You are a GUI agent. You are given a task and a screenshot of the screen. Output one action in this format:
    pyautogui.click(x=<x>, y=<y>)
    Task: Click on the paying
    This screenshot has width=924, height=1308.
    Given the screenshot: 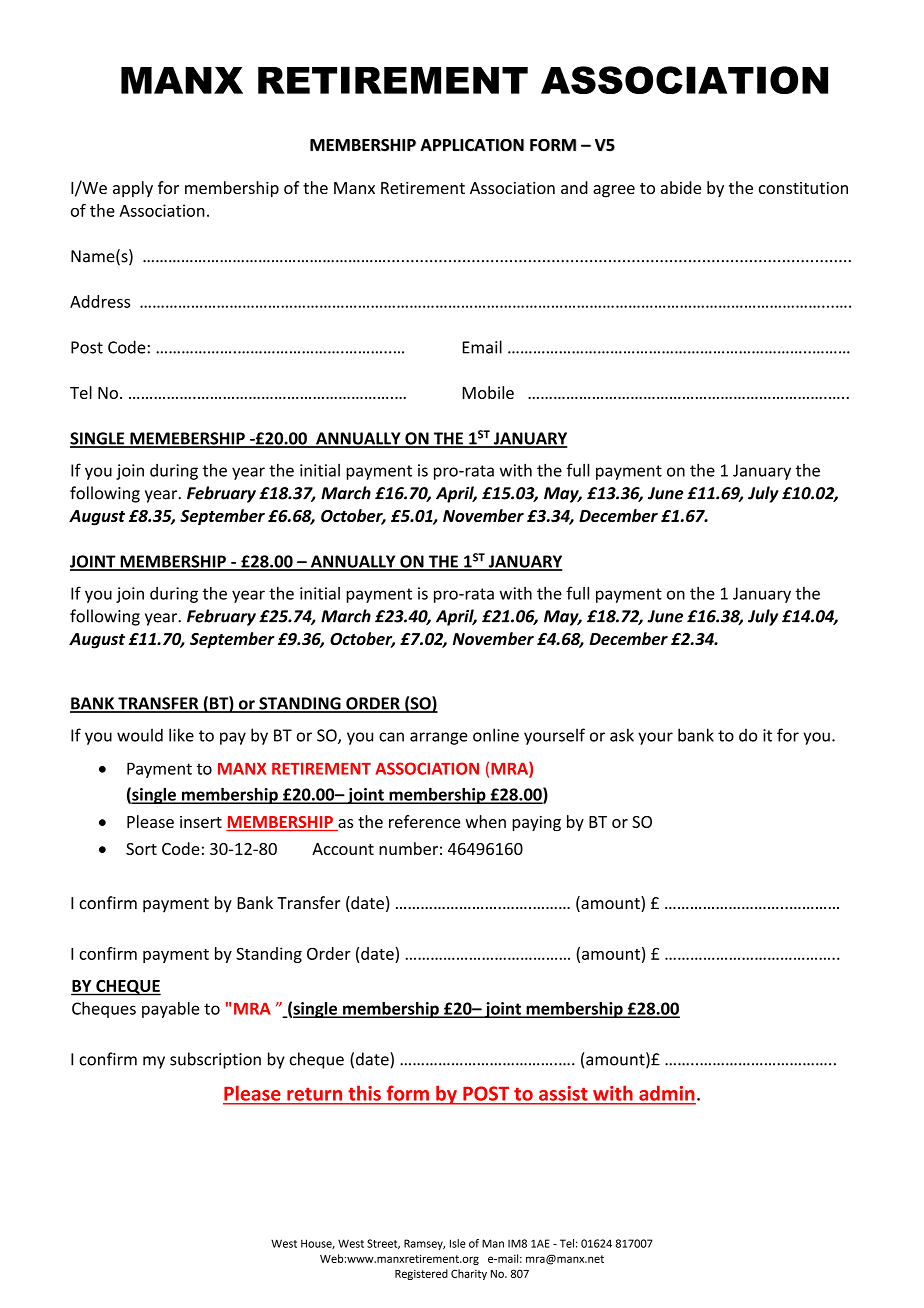 What is the action you would take?
    pyautogui.click(x=536, y=823)
